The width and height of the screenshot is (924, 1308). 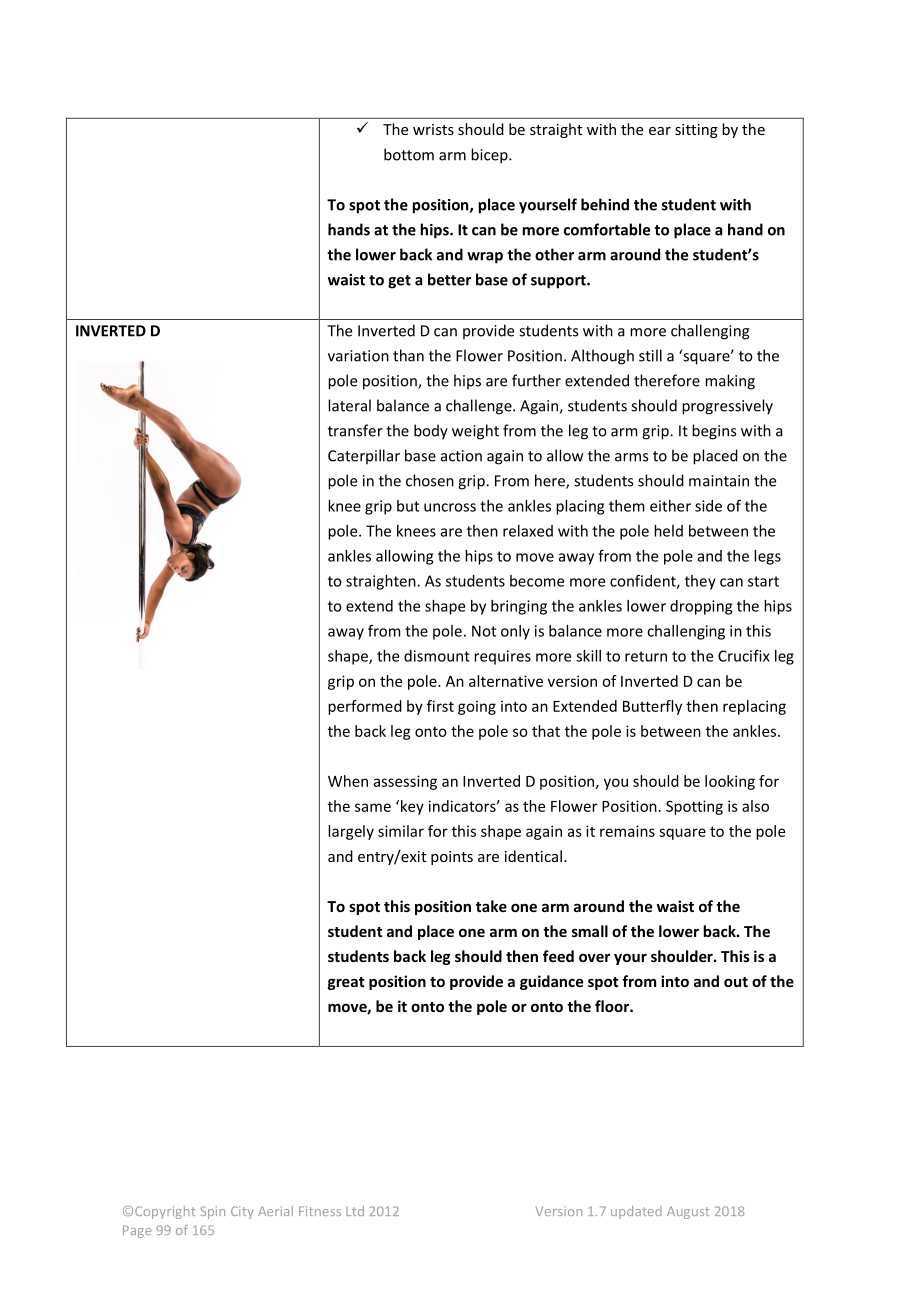 I want to click on out, so click(x=736, y=982).
